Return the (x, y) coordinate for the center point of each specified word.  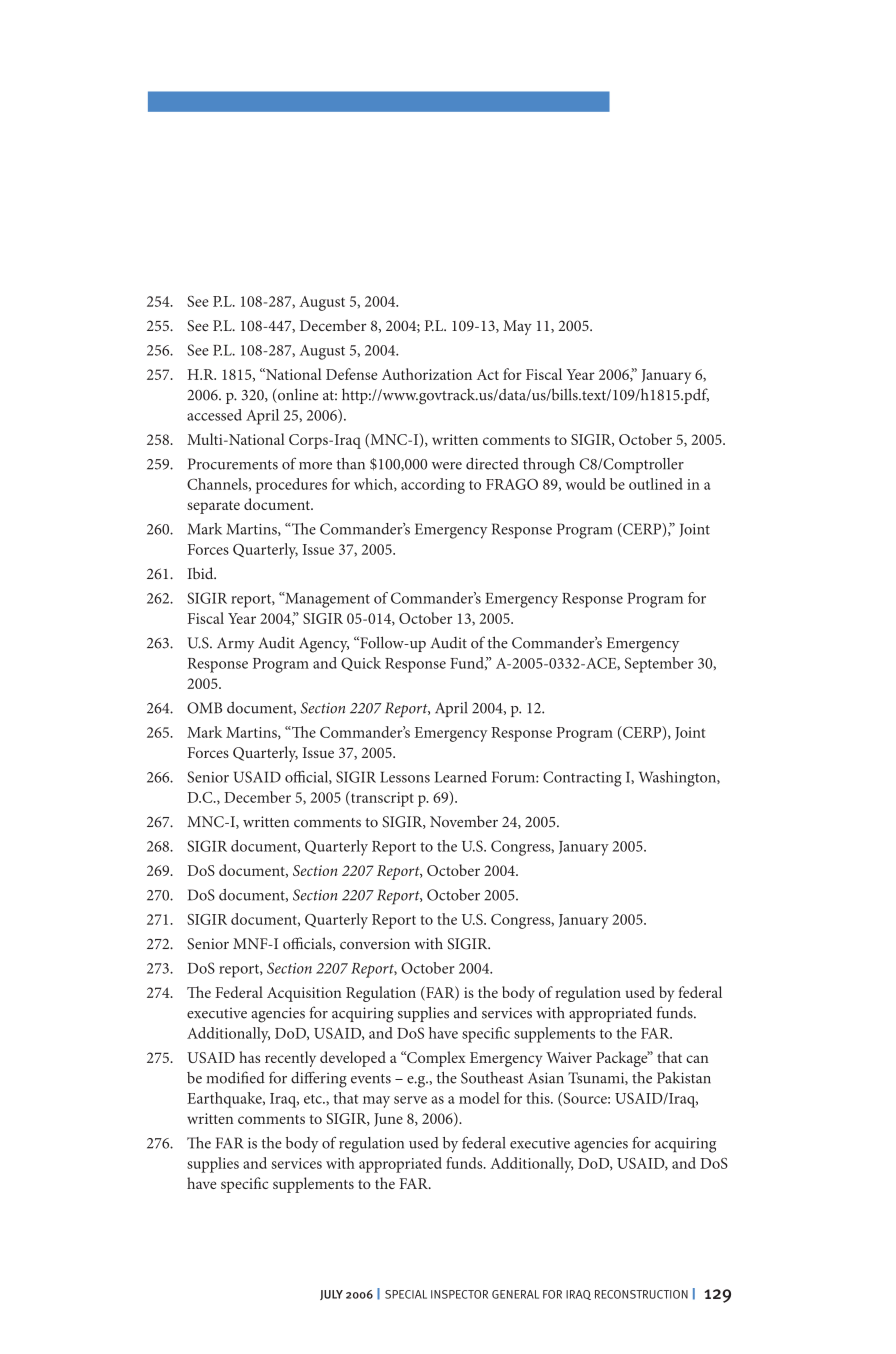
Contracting (582, 779)
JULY (331, 1295)
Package (623, 1059)
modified (236, 1077)
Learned (461, 777)
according (433, 486)
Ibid (201, 573)
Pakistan (684, 1078)
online (297, 395)
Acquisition (304, 994)
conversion (375, 944)
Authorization (427, 374)
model (479, 1098)
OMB (204, 708)
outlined (656, 484)
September (659, 665)
